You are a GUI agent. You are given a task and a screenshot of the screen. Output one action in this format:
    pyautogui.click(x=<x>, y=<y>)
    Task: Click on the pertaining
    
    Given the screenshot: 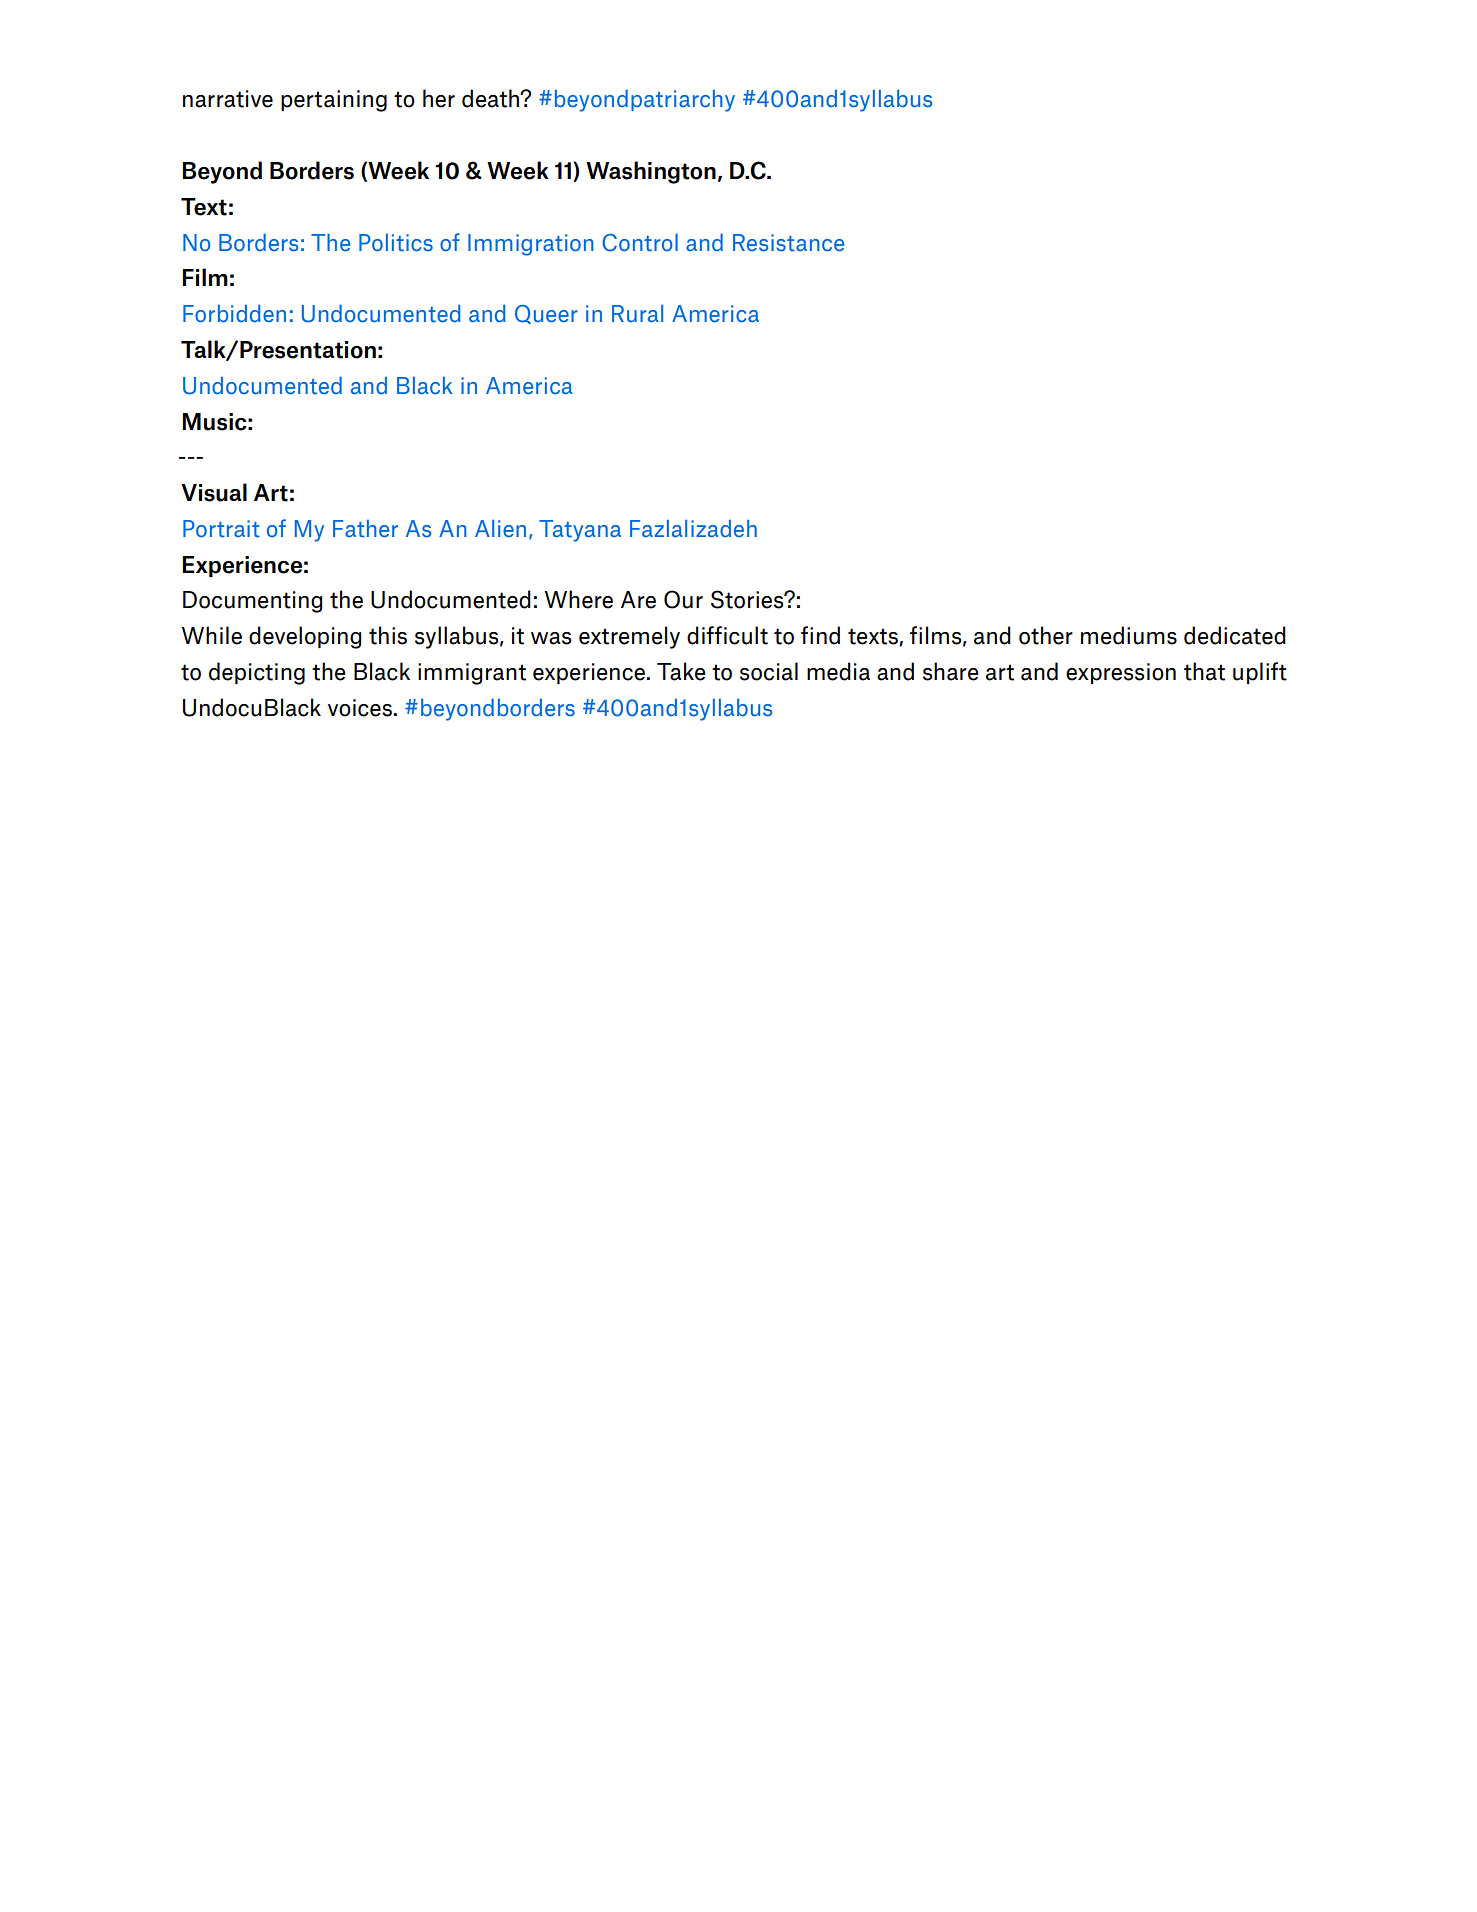 What is the action you would take?
    pyautogui.click(x=334, y=101)
